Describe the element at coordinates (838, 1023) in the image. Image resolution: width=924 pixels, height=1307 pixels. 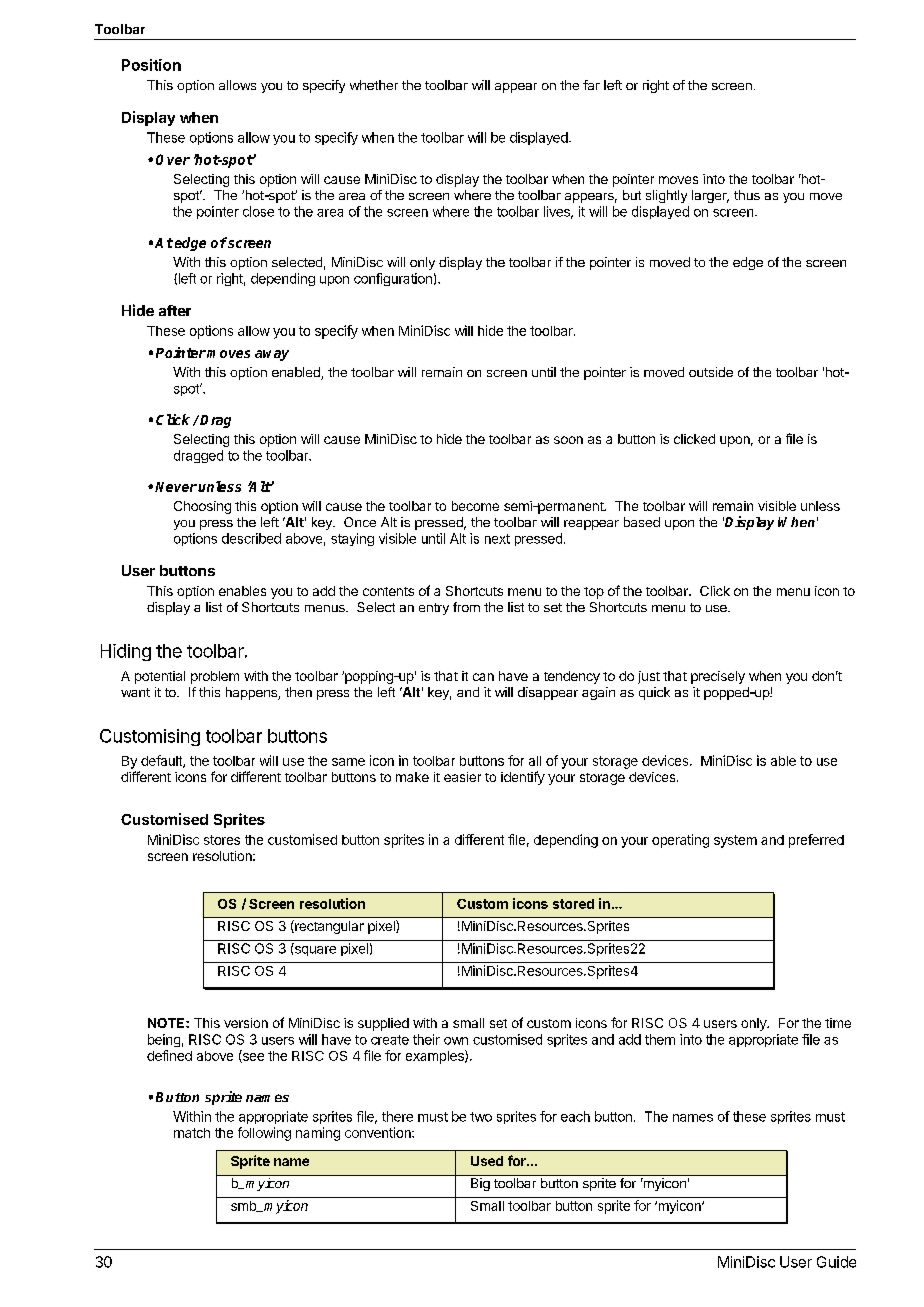
I see `time` at that location.
